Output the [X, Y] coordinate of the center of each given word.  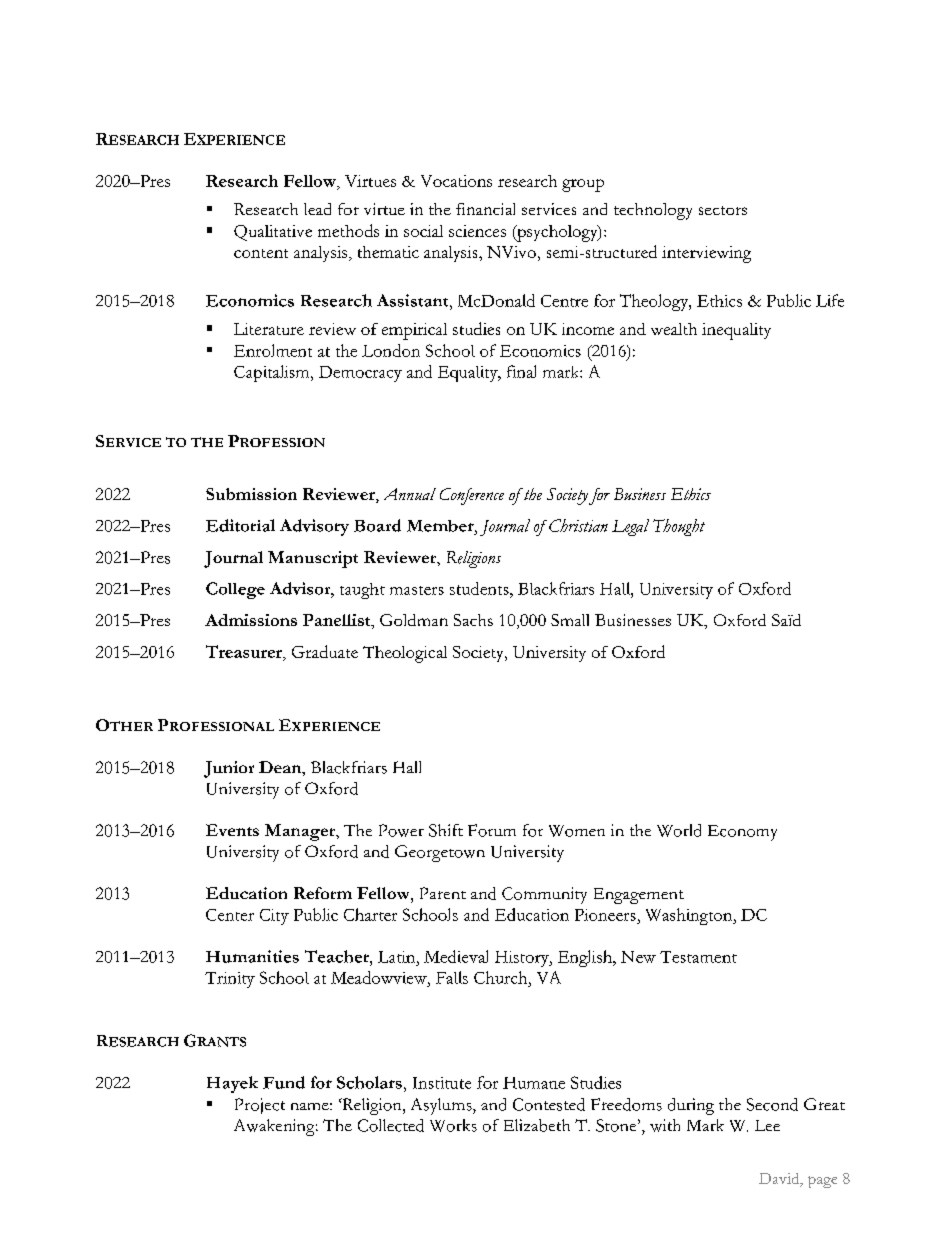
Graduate [325, 651]
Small [570, 620]
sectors [723, 210]
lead [317, 209]
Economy [742, 833]
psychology [557, 233]
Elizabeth [537, 1125]
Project [260, 1106]
